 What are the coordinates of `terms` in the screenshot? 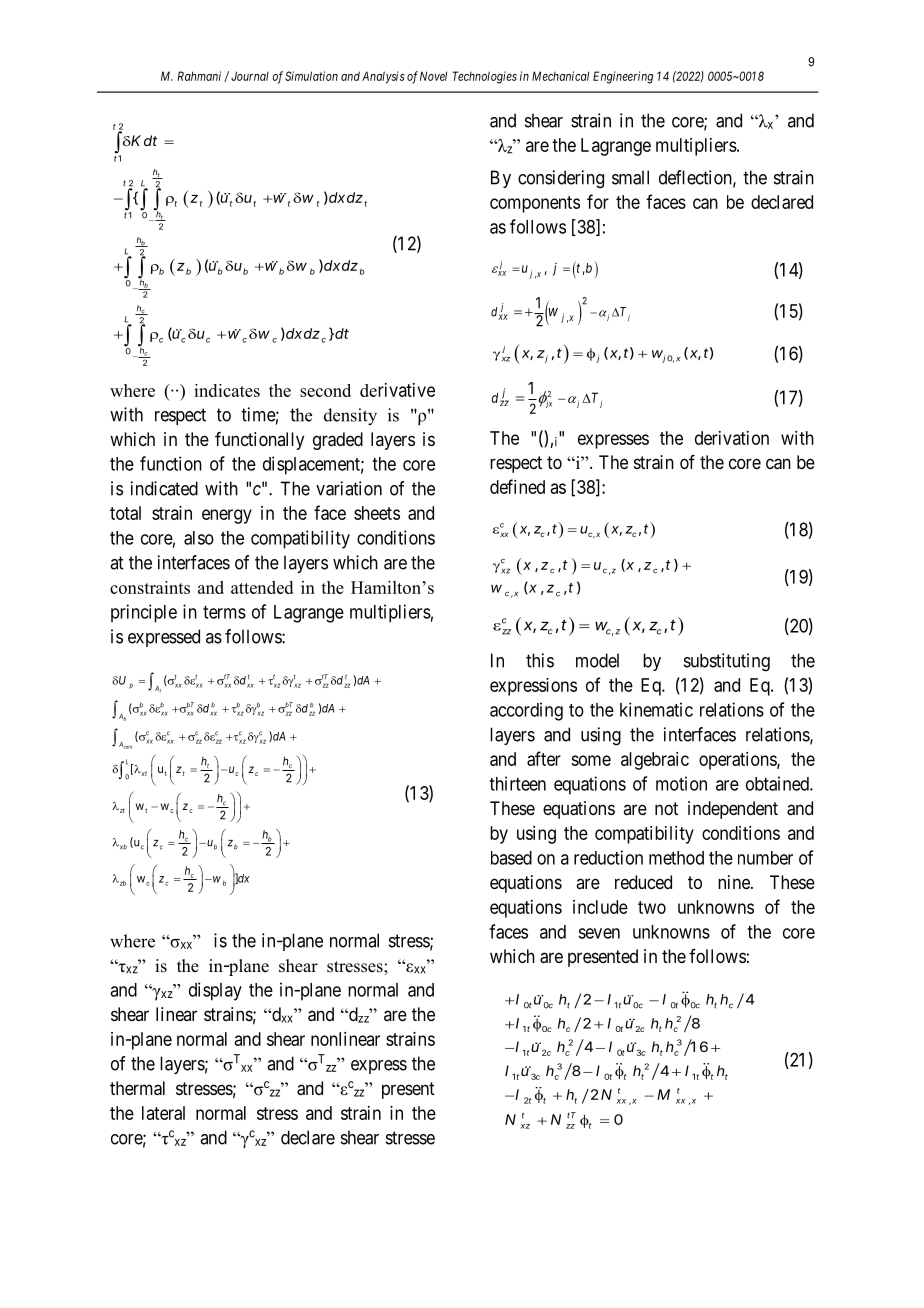 It's located at (224, 612).
